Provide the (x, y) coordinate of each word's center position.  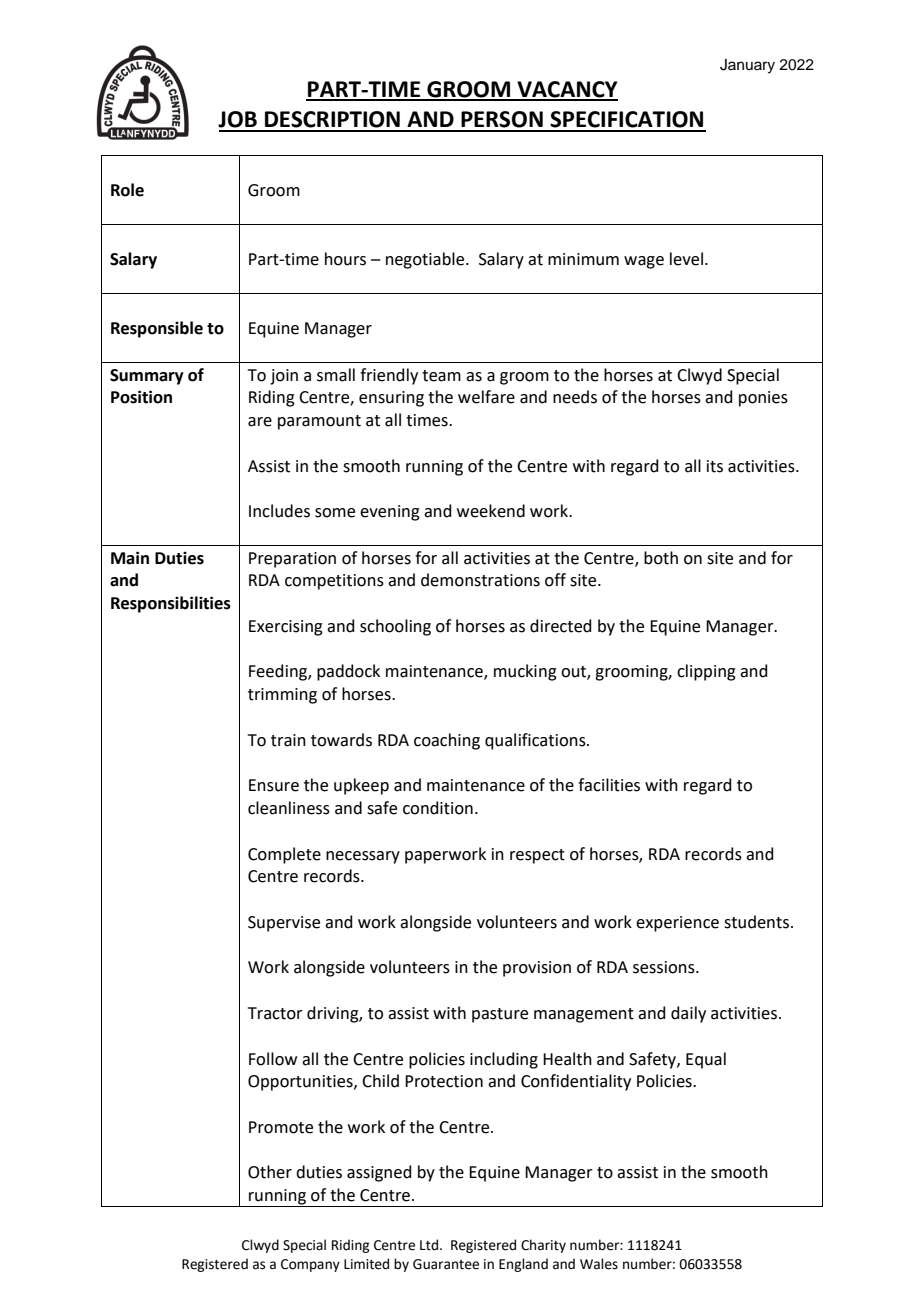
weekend (491, 511)
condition (438, 808)
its (715, 466)
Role (127, 190)
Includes (279, 511)
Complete (284, 855)
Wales (599, 1264)
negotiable (426, 260)
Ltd (429, 1245)
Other (270, 1172)
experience (677, 924)
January (747, 66)
